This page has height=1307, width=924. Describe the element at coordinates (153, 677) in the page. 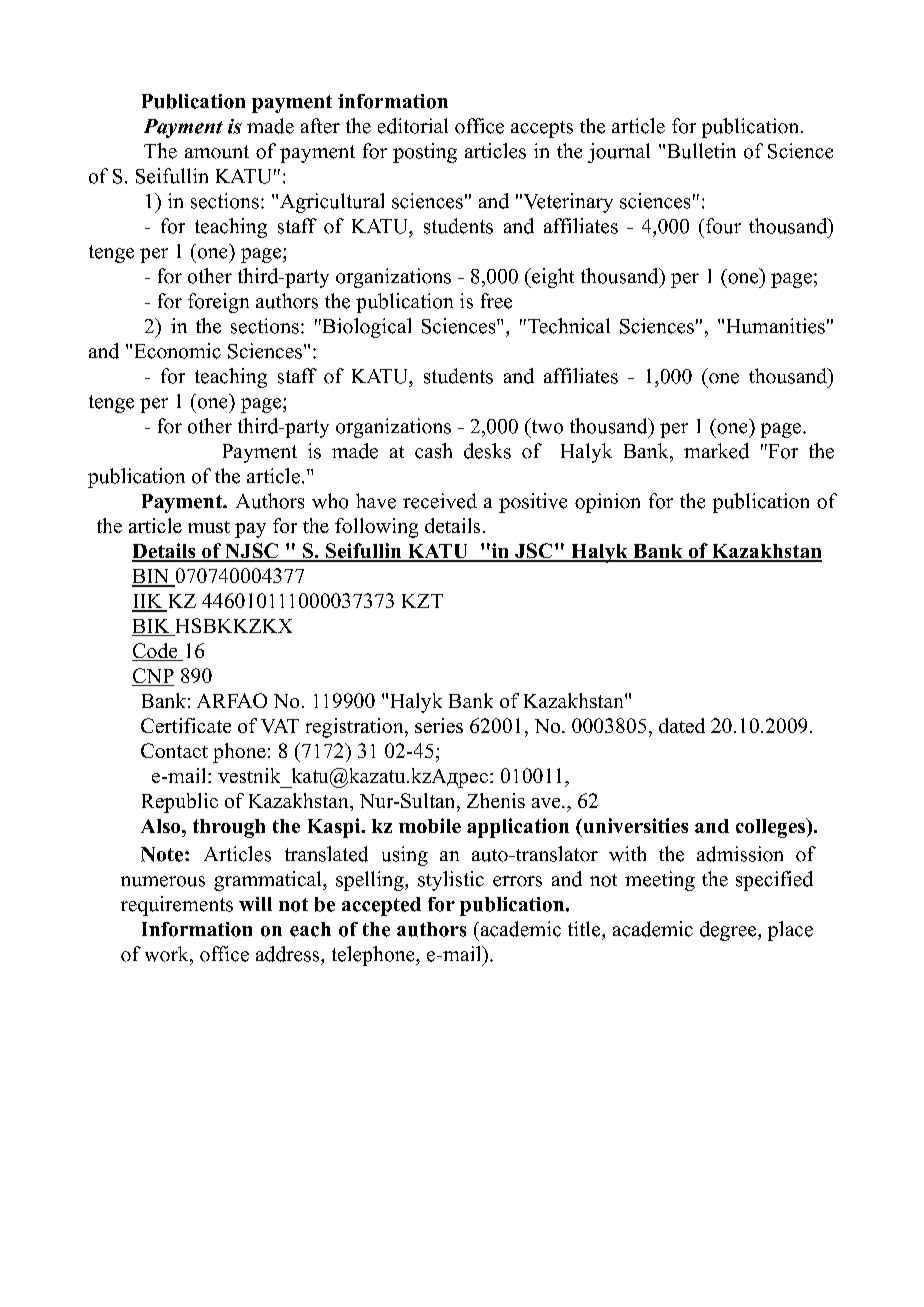

I see `CNP` at that location.
